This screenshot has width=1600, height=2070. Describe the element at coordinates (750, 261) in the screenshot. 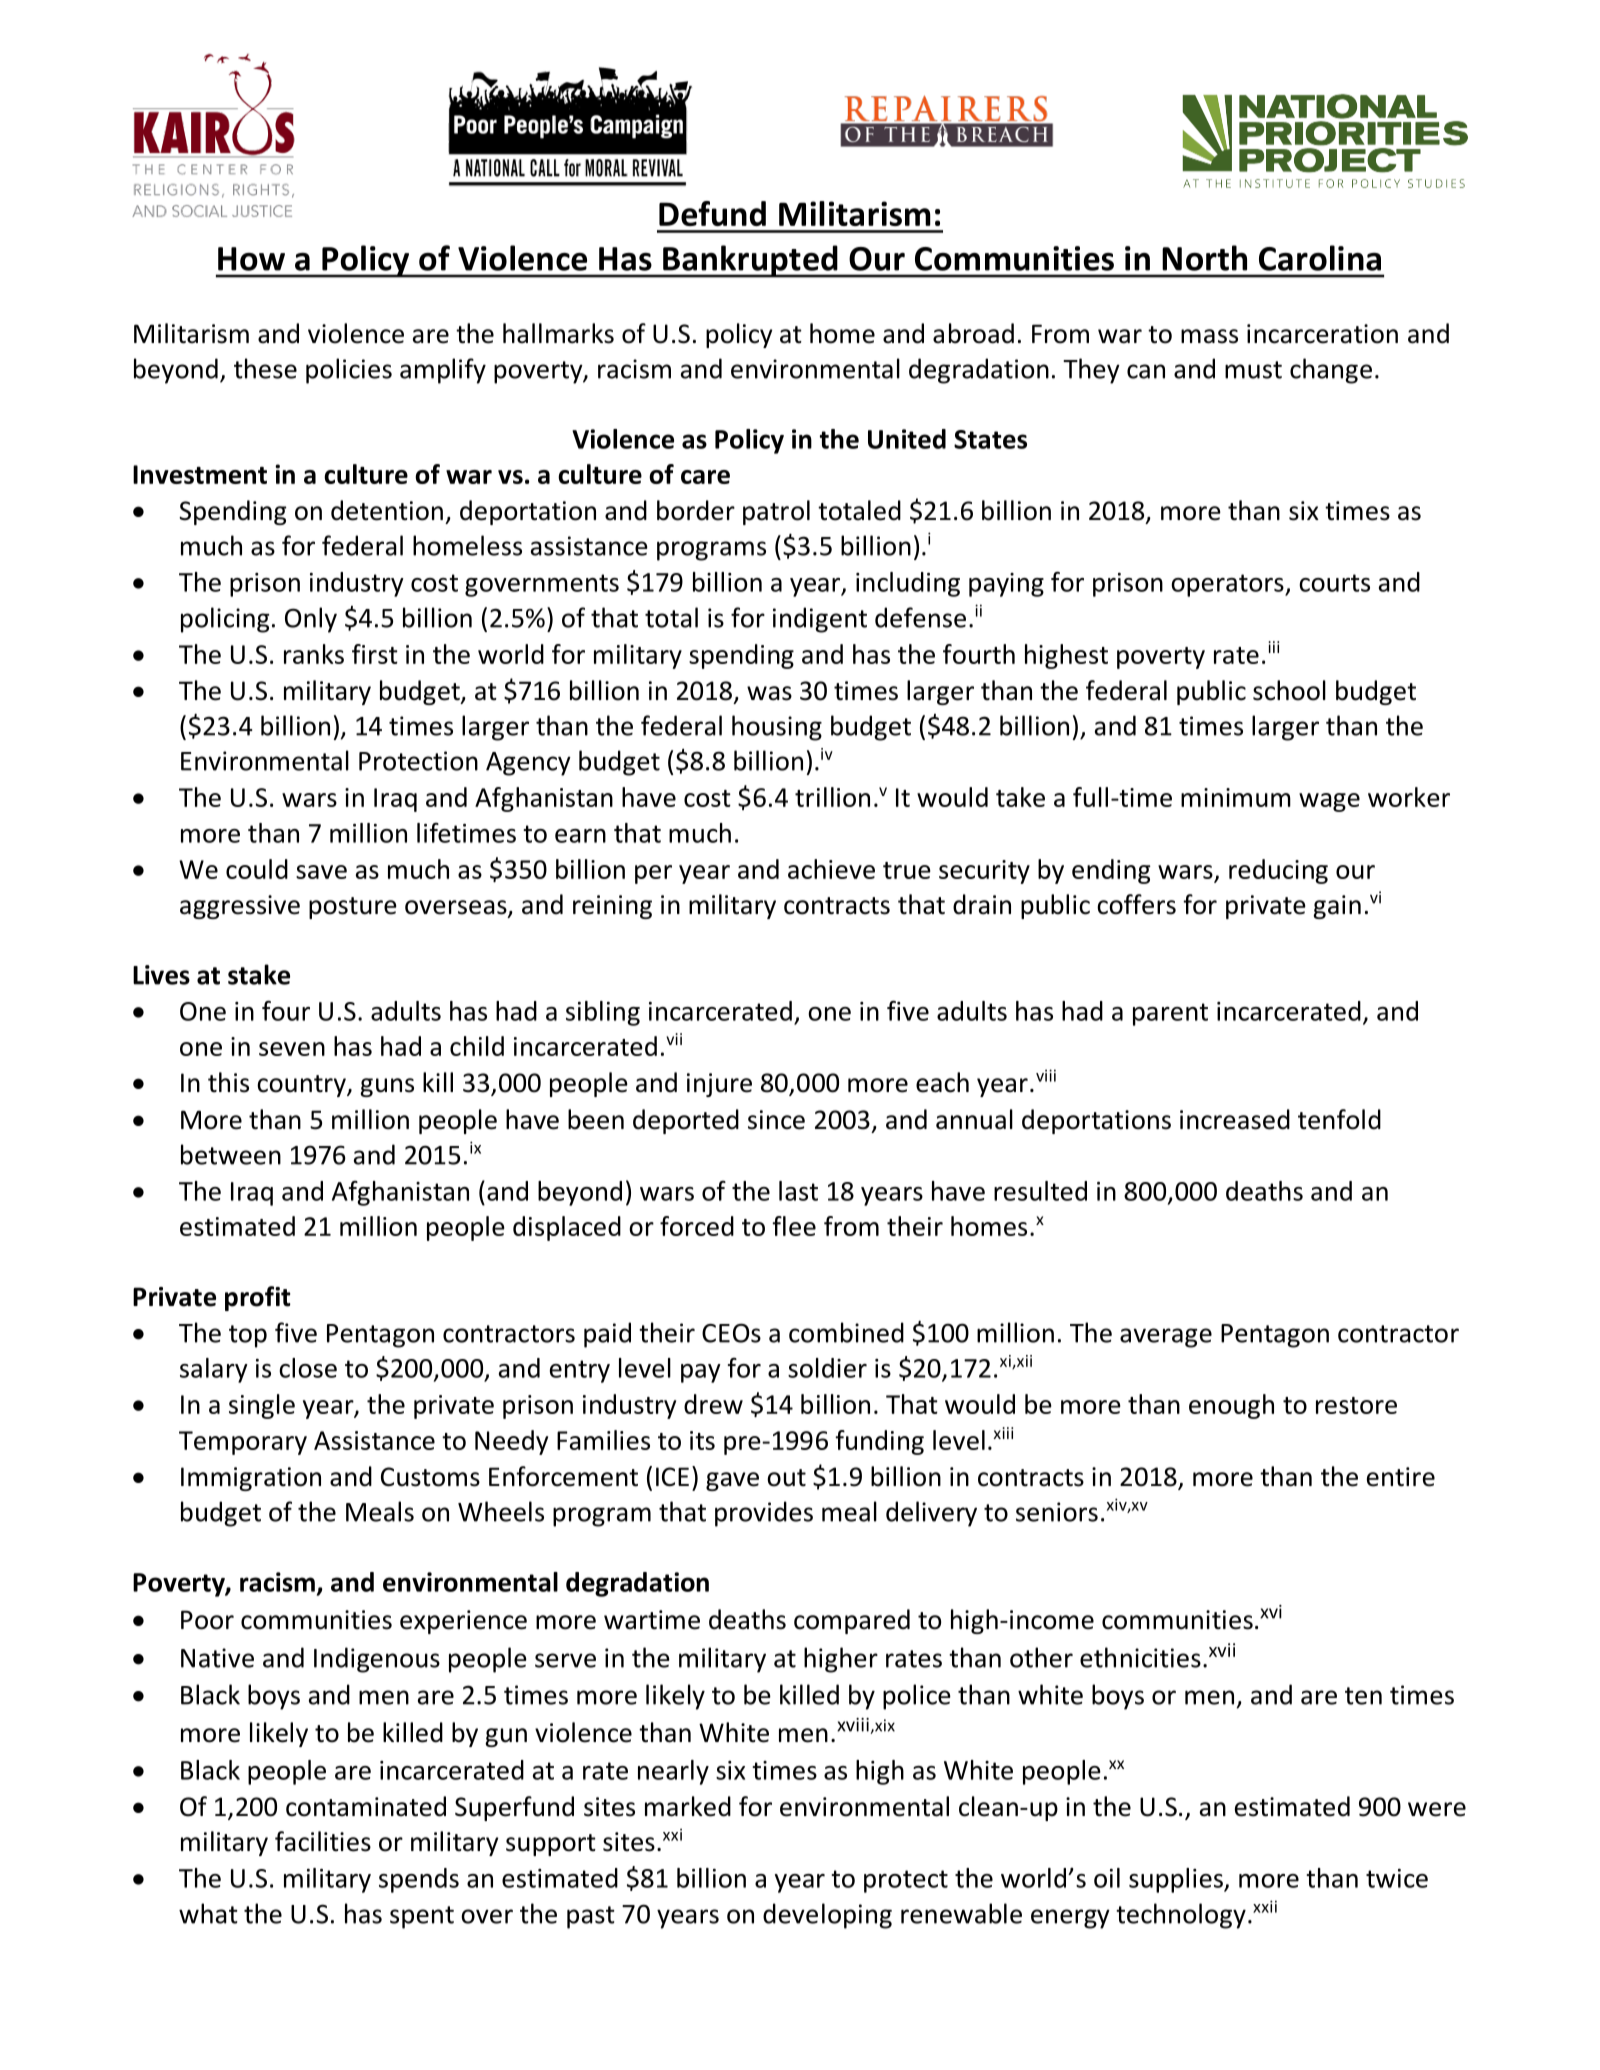

I see `Bankrupted` at that location.
